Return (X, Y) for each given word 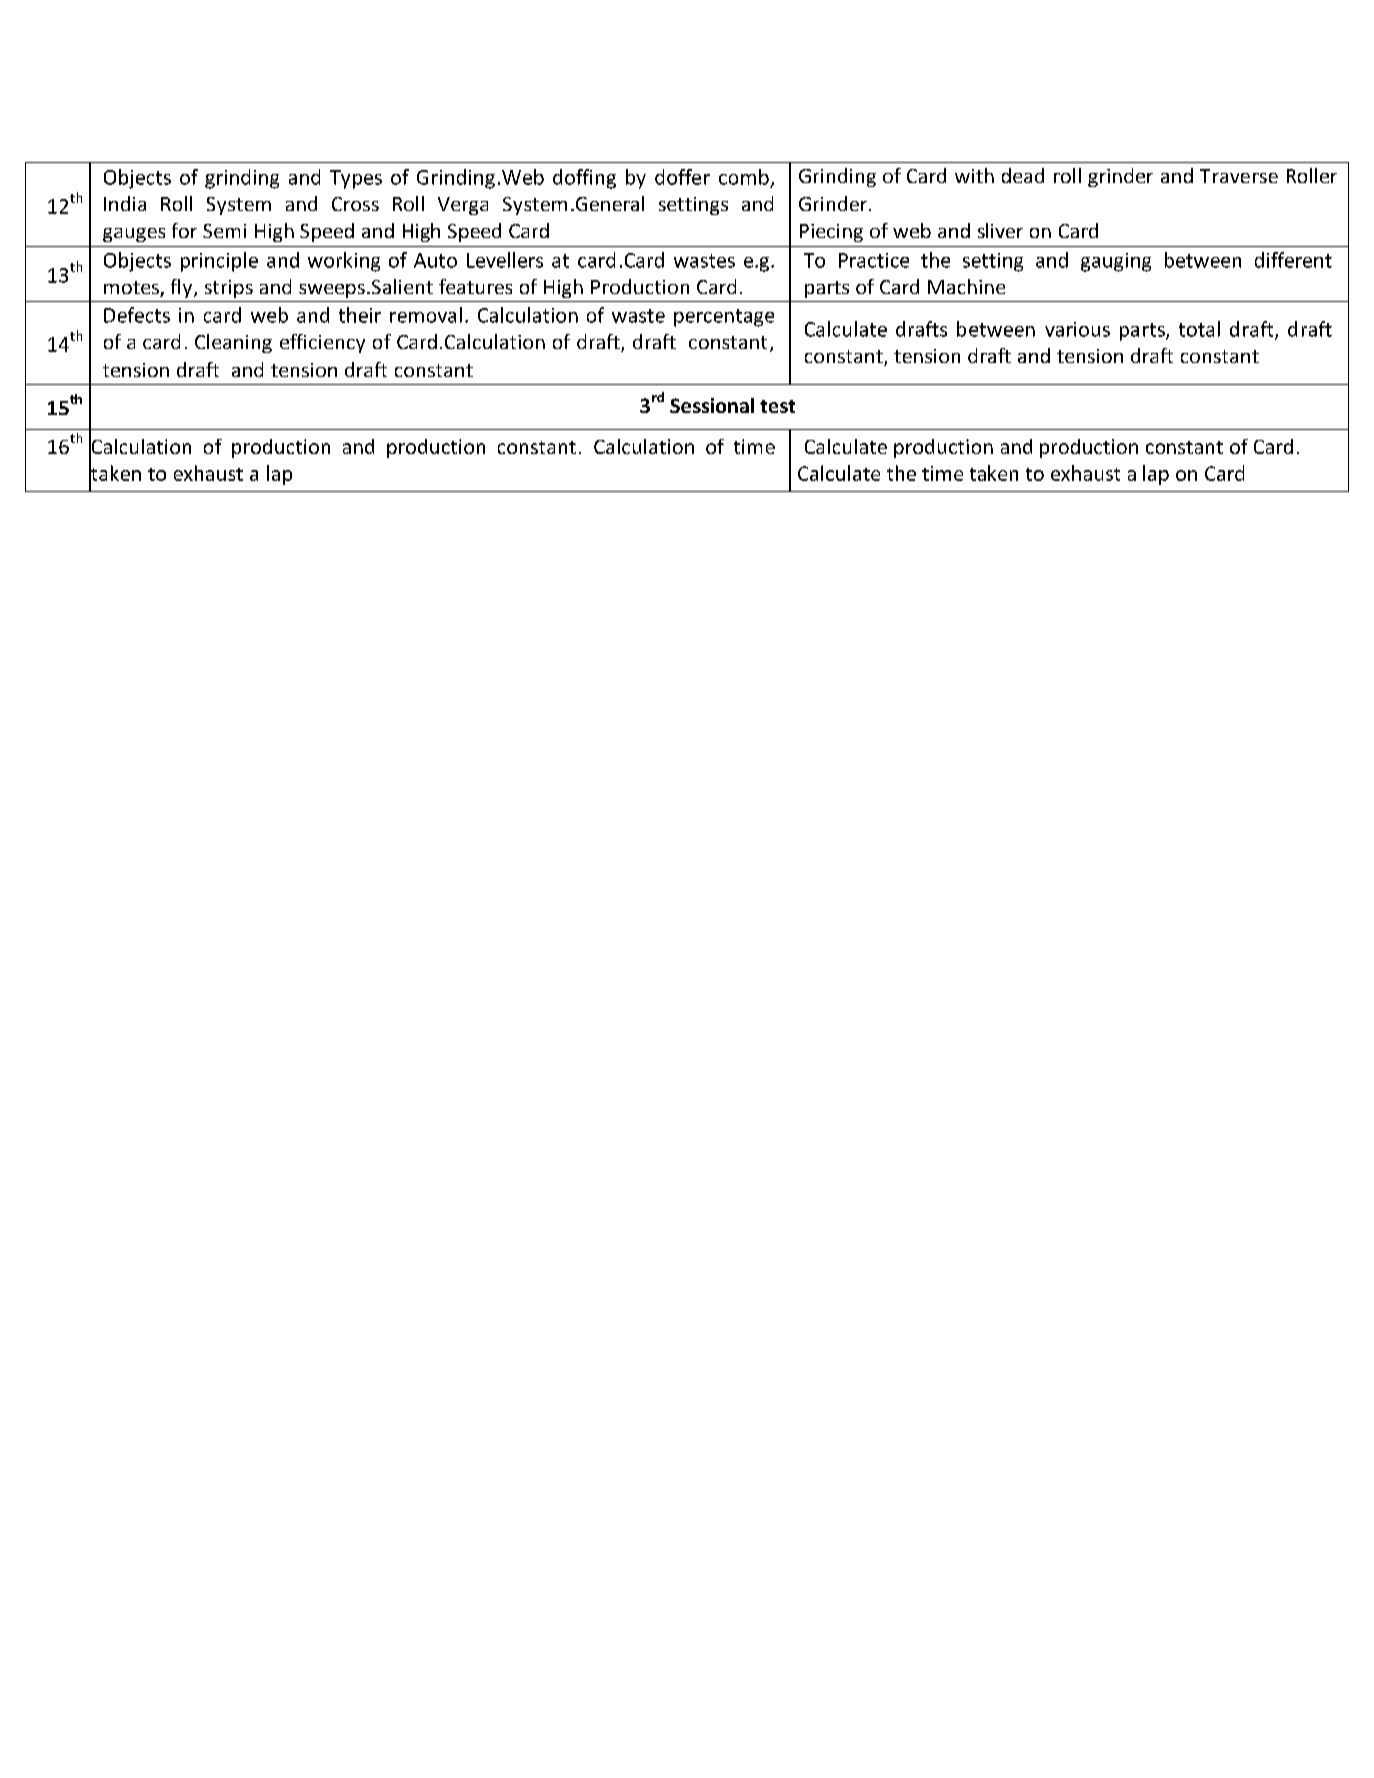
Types (356, 179)
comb (744, 177)
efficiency (322, 343)
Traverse (1239, 176)
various (1077, 329)
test (777, 406)
